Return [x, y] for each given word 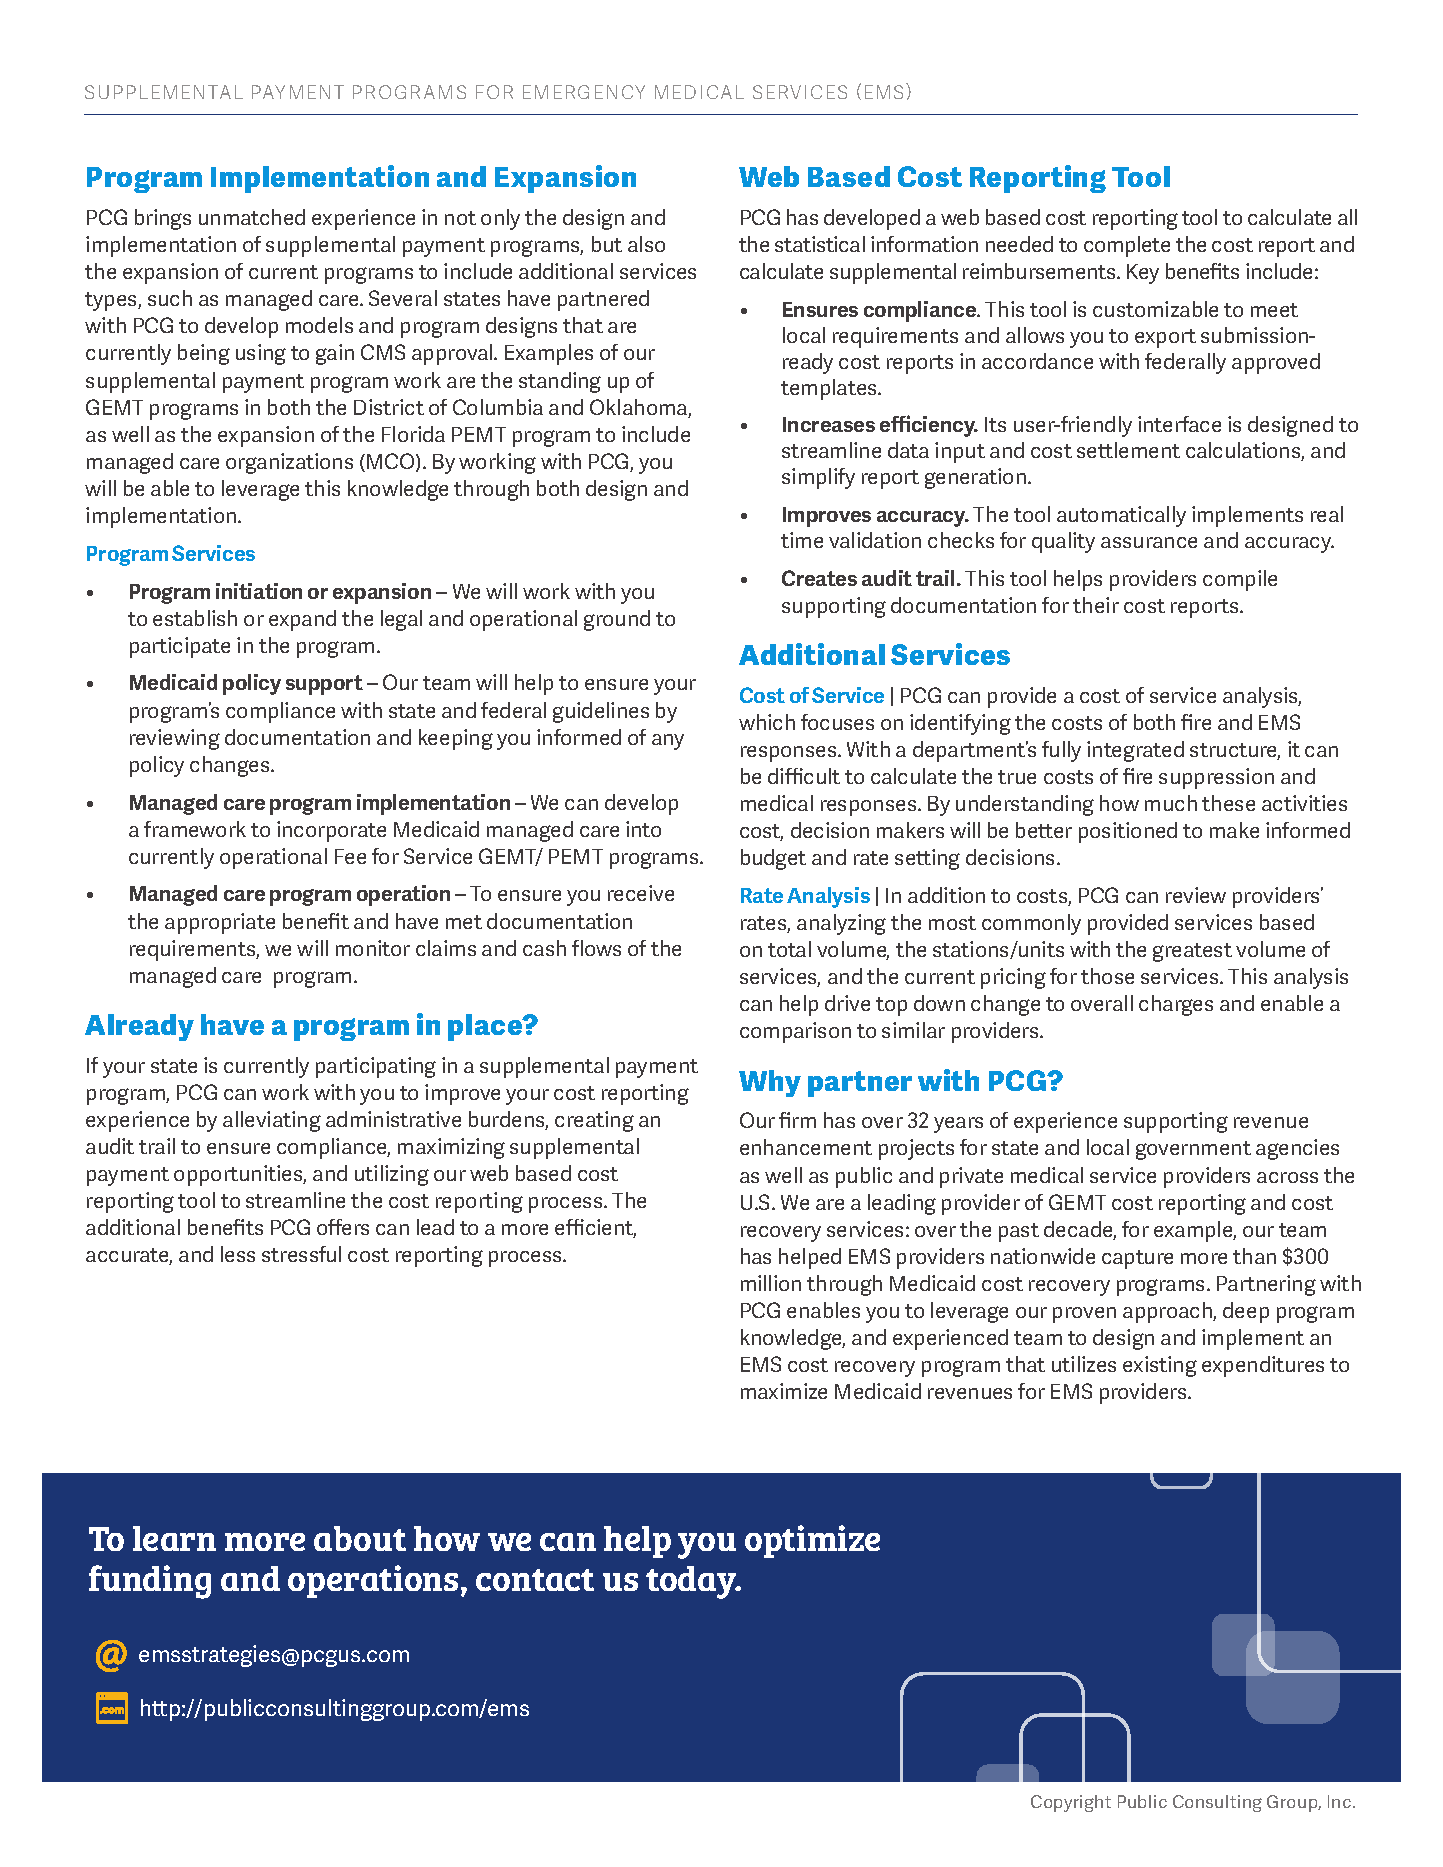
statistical [820, 244]
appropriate [220, 923]
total [789, 949]
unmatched [252, 217]
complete [1127, 246]
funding [150, 1582]
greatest [1192, 952]
